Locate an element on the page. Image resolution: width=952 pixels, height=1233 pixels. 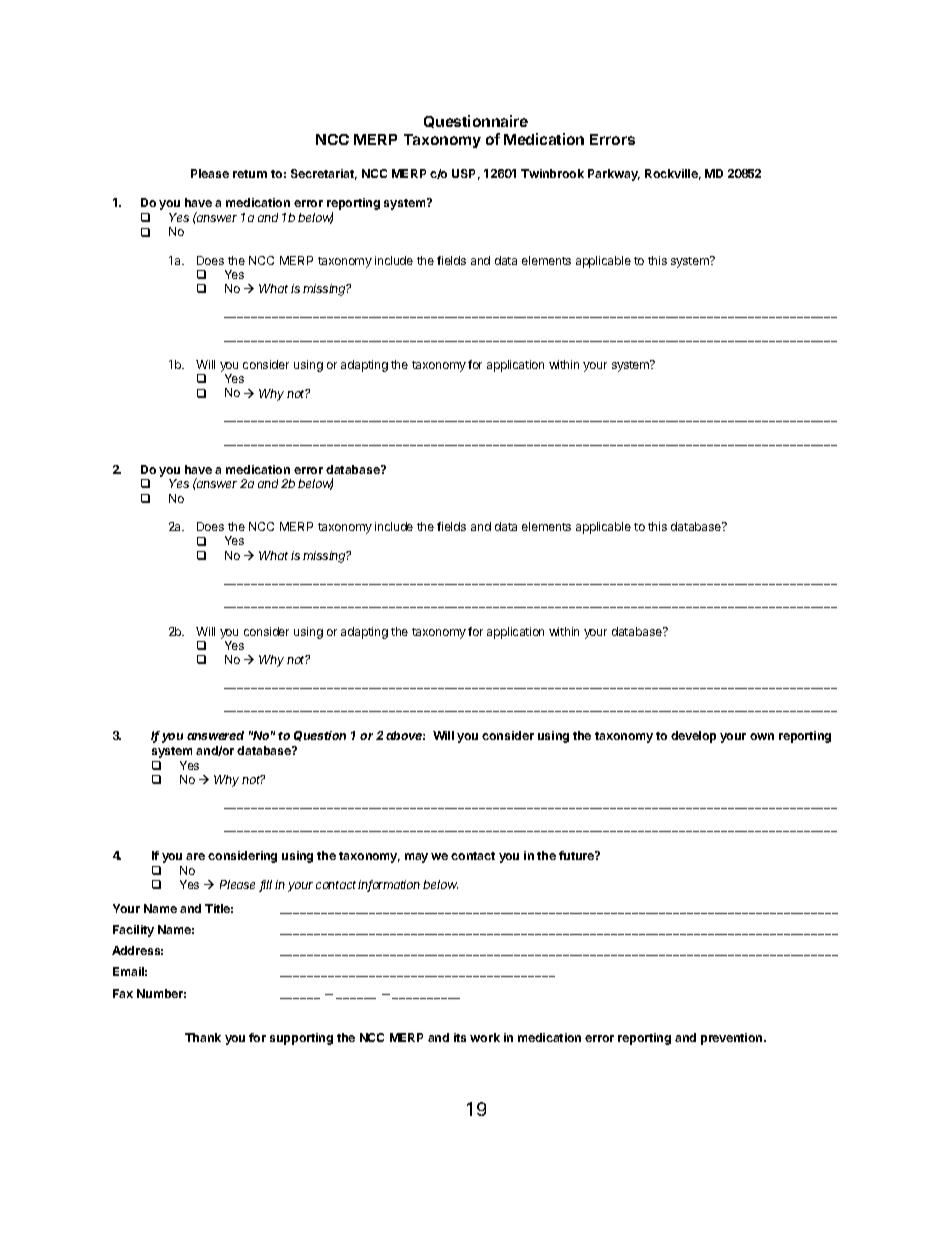
return is located at coordinates (250, 174).
